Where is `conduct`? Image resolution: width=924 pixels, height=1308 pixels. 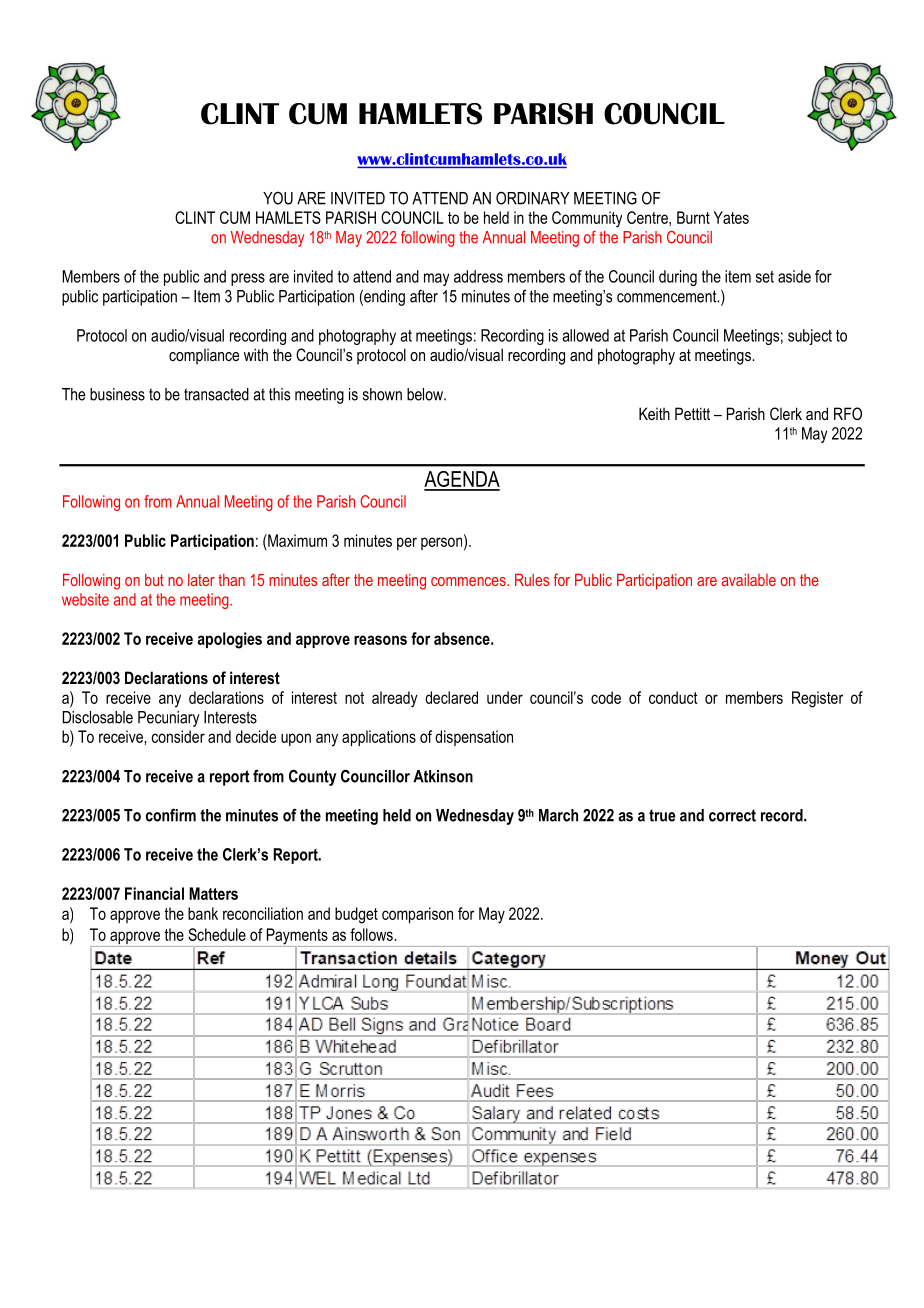
conduct is located at coordinates (673, 697).
